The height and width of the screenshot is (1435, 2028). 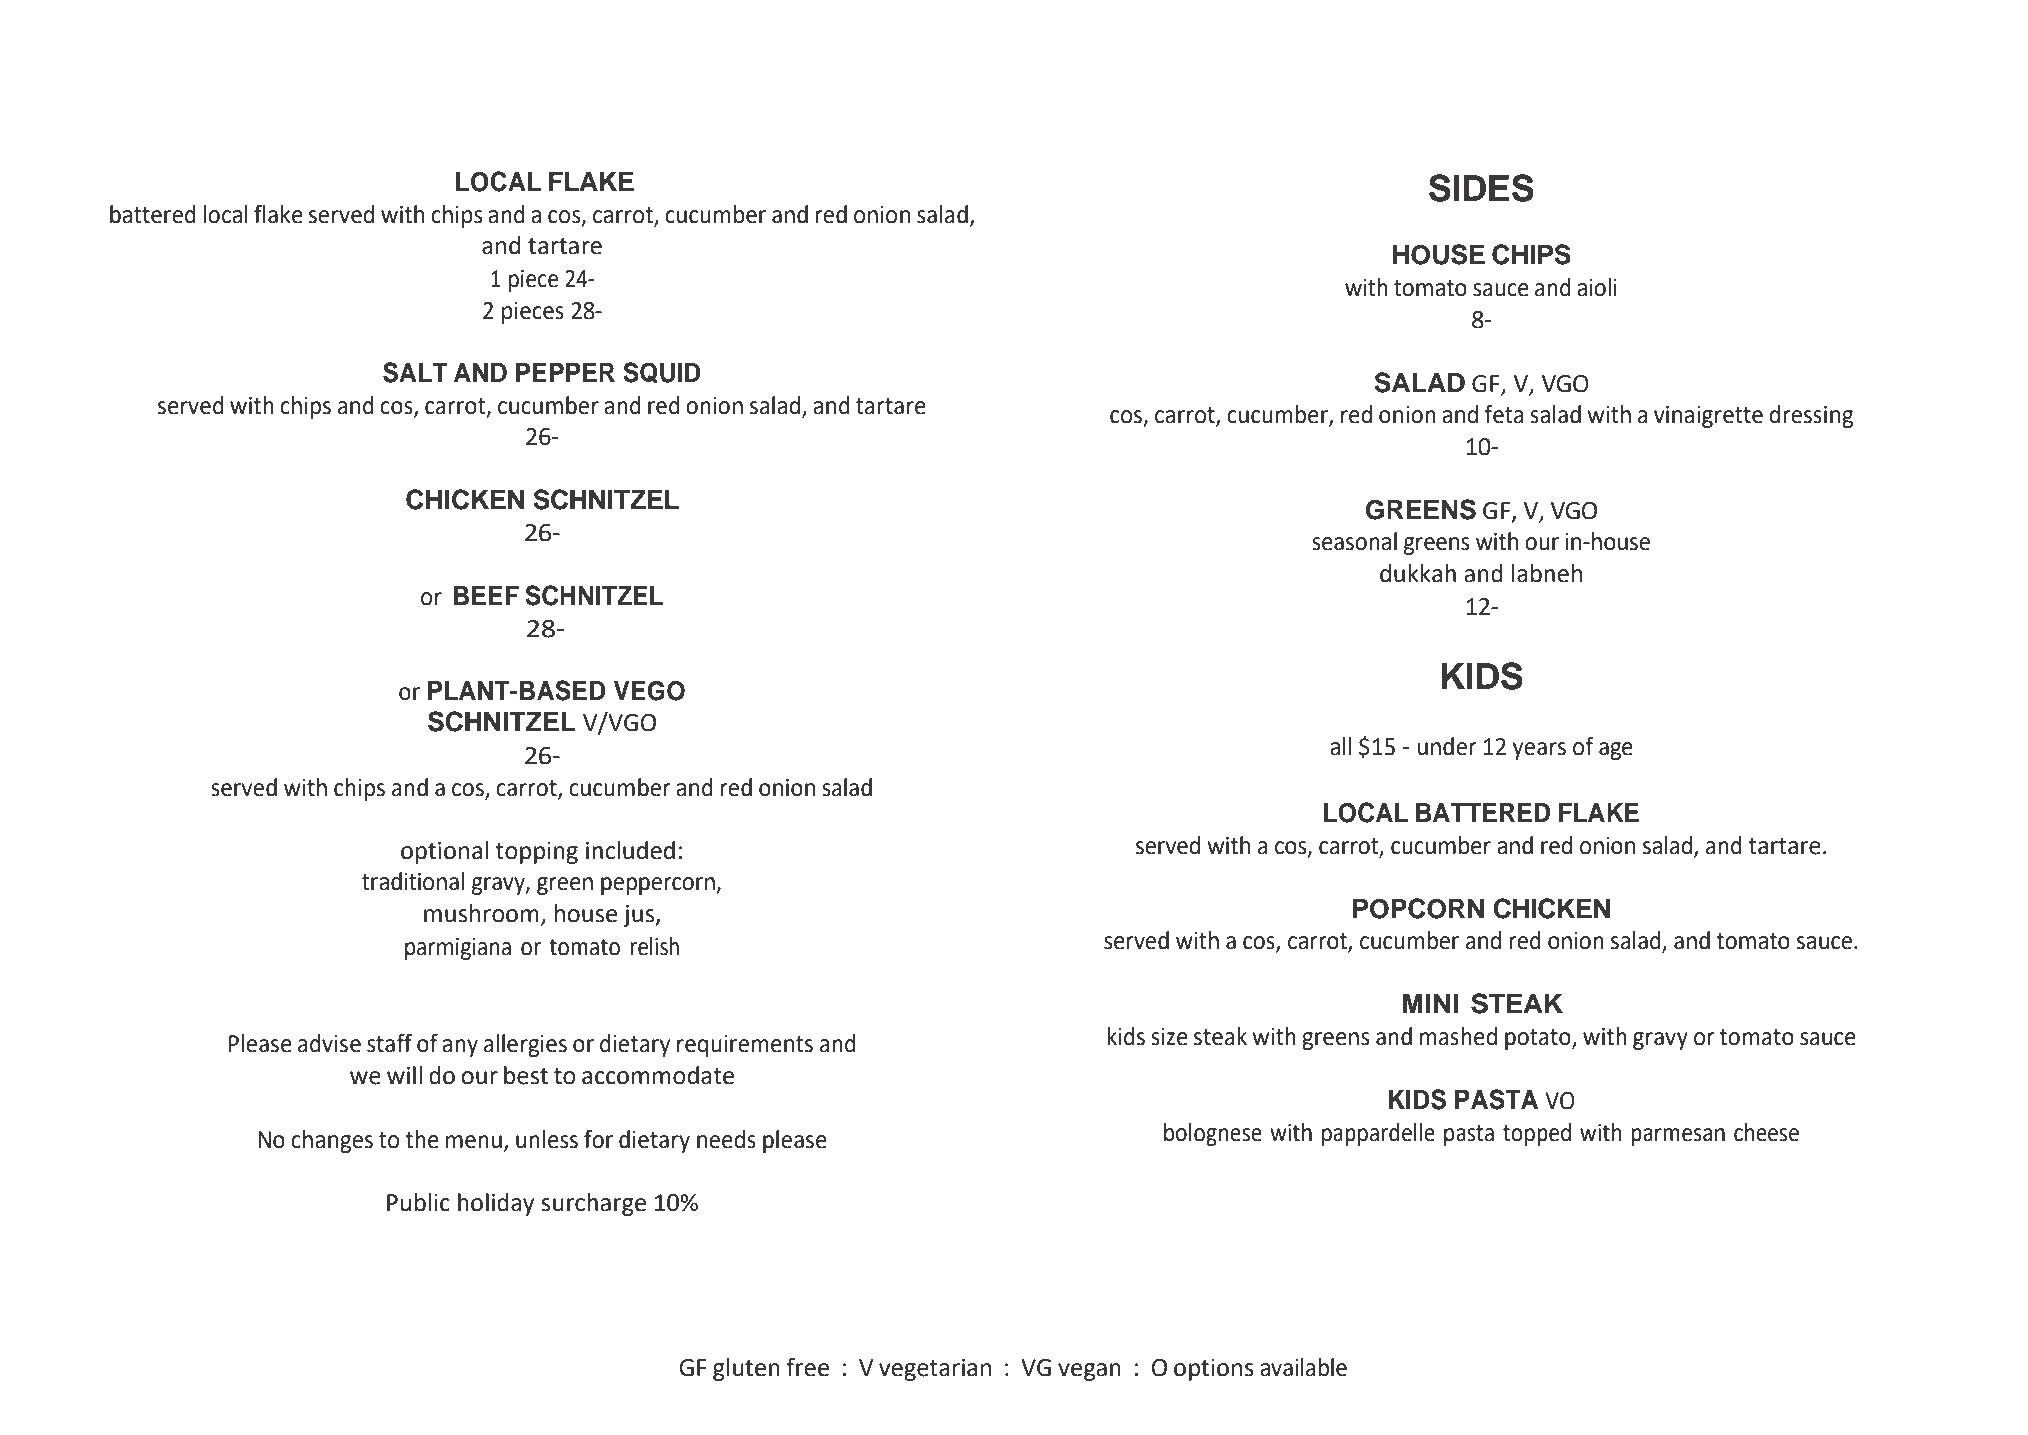 What do you see at coordinates (525, 1045) in the screenshot?
I see `allergies` at bounding box center [525, 1045].
